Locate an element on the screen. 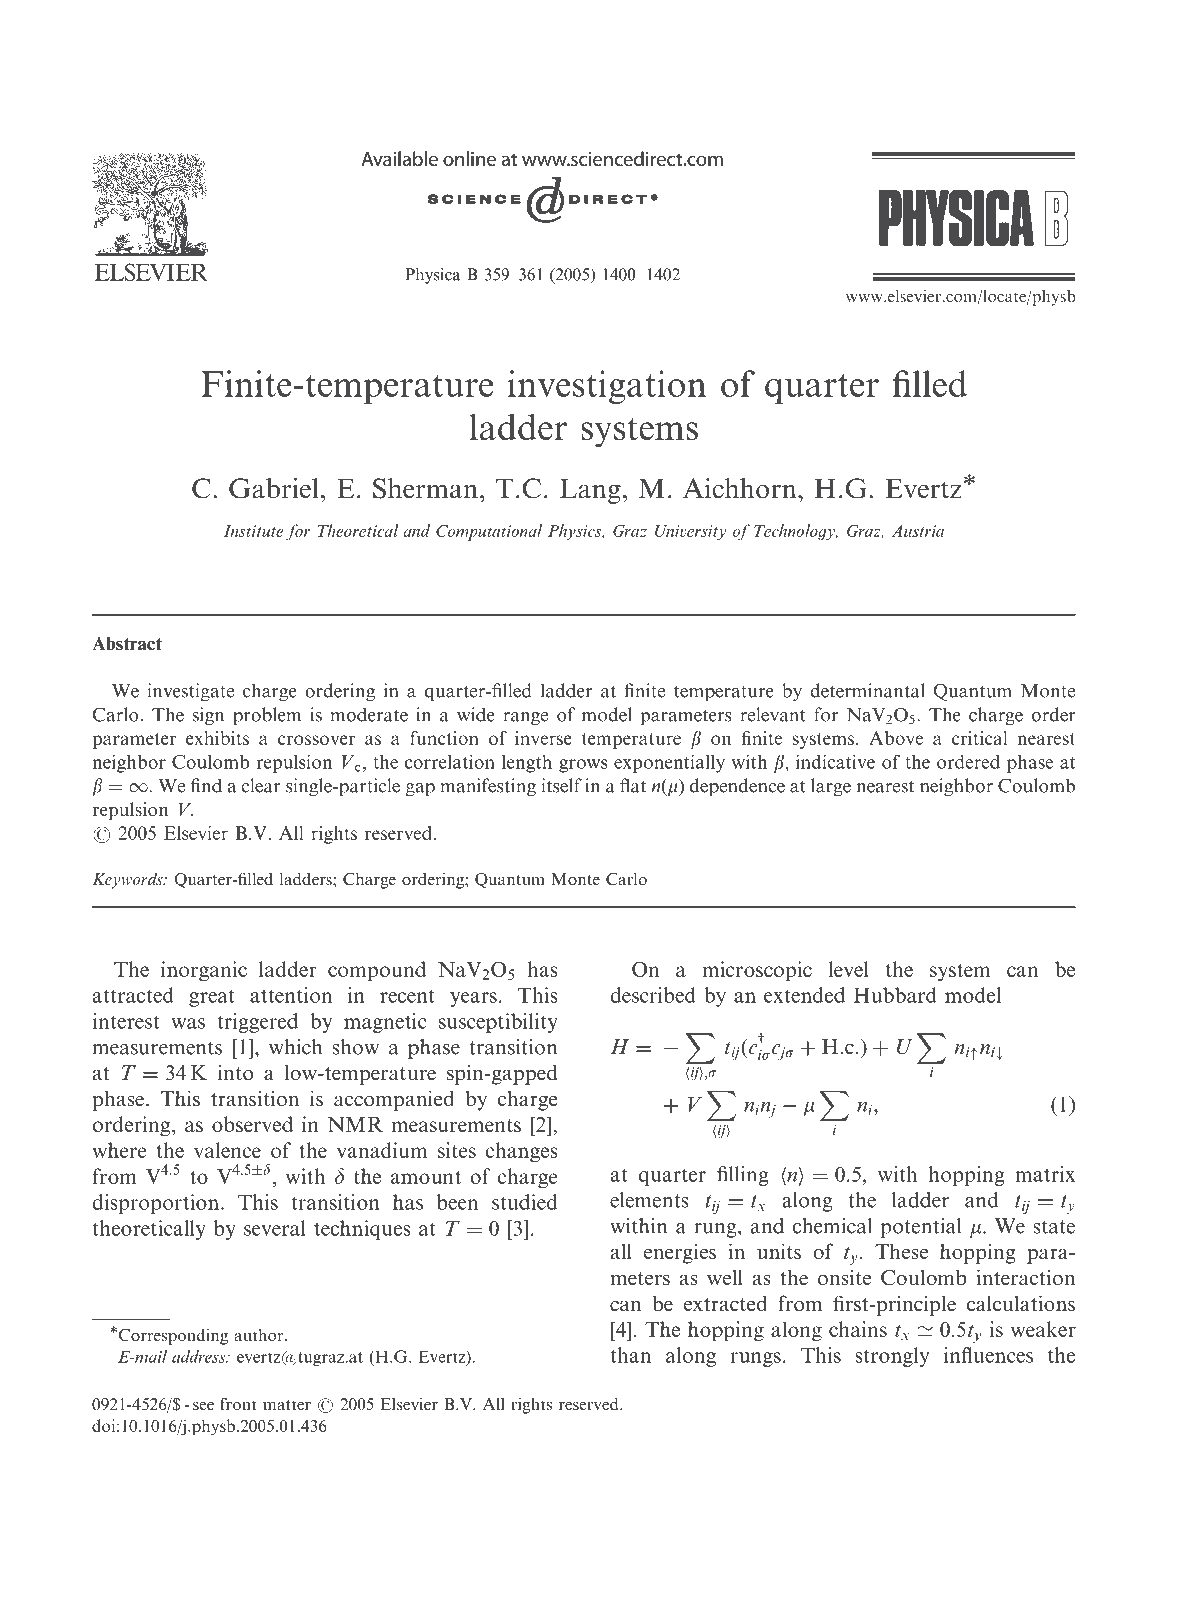  investigation is located at coordinates (607, 387).
